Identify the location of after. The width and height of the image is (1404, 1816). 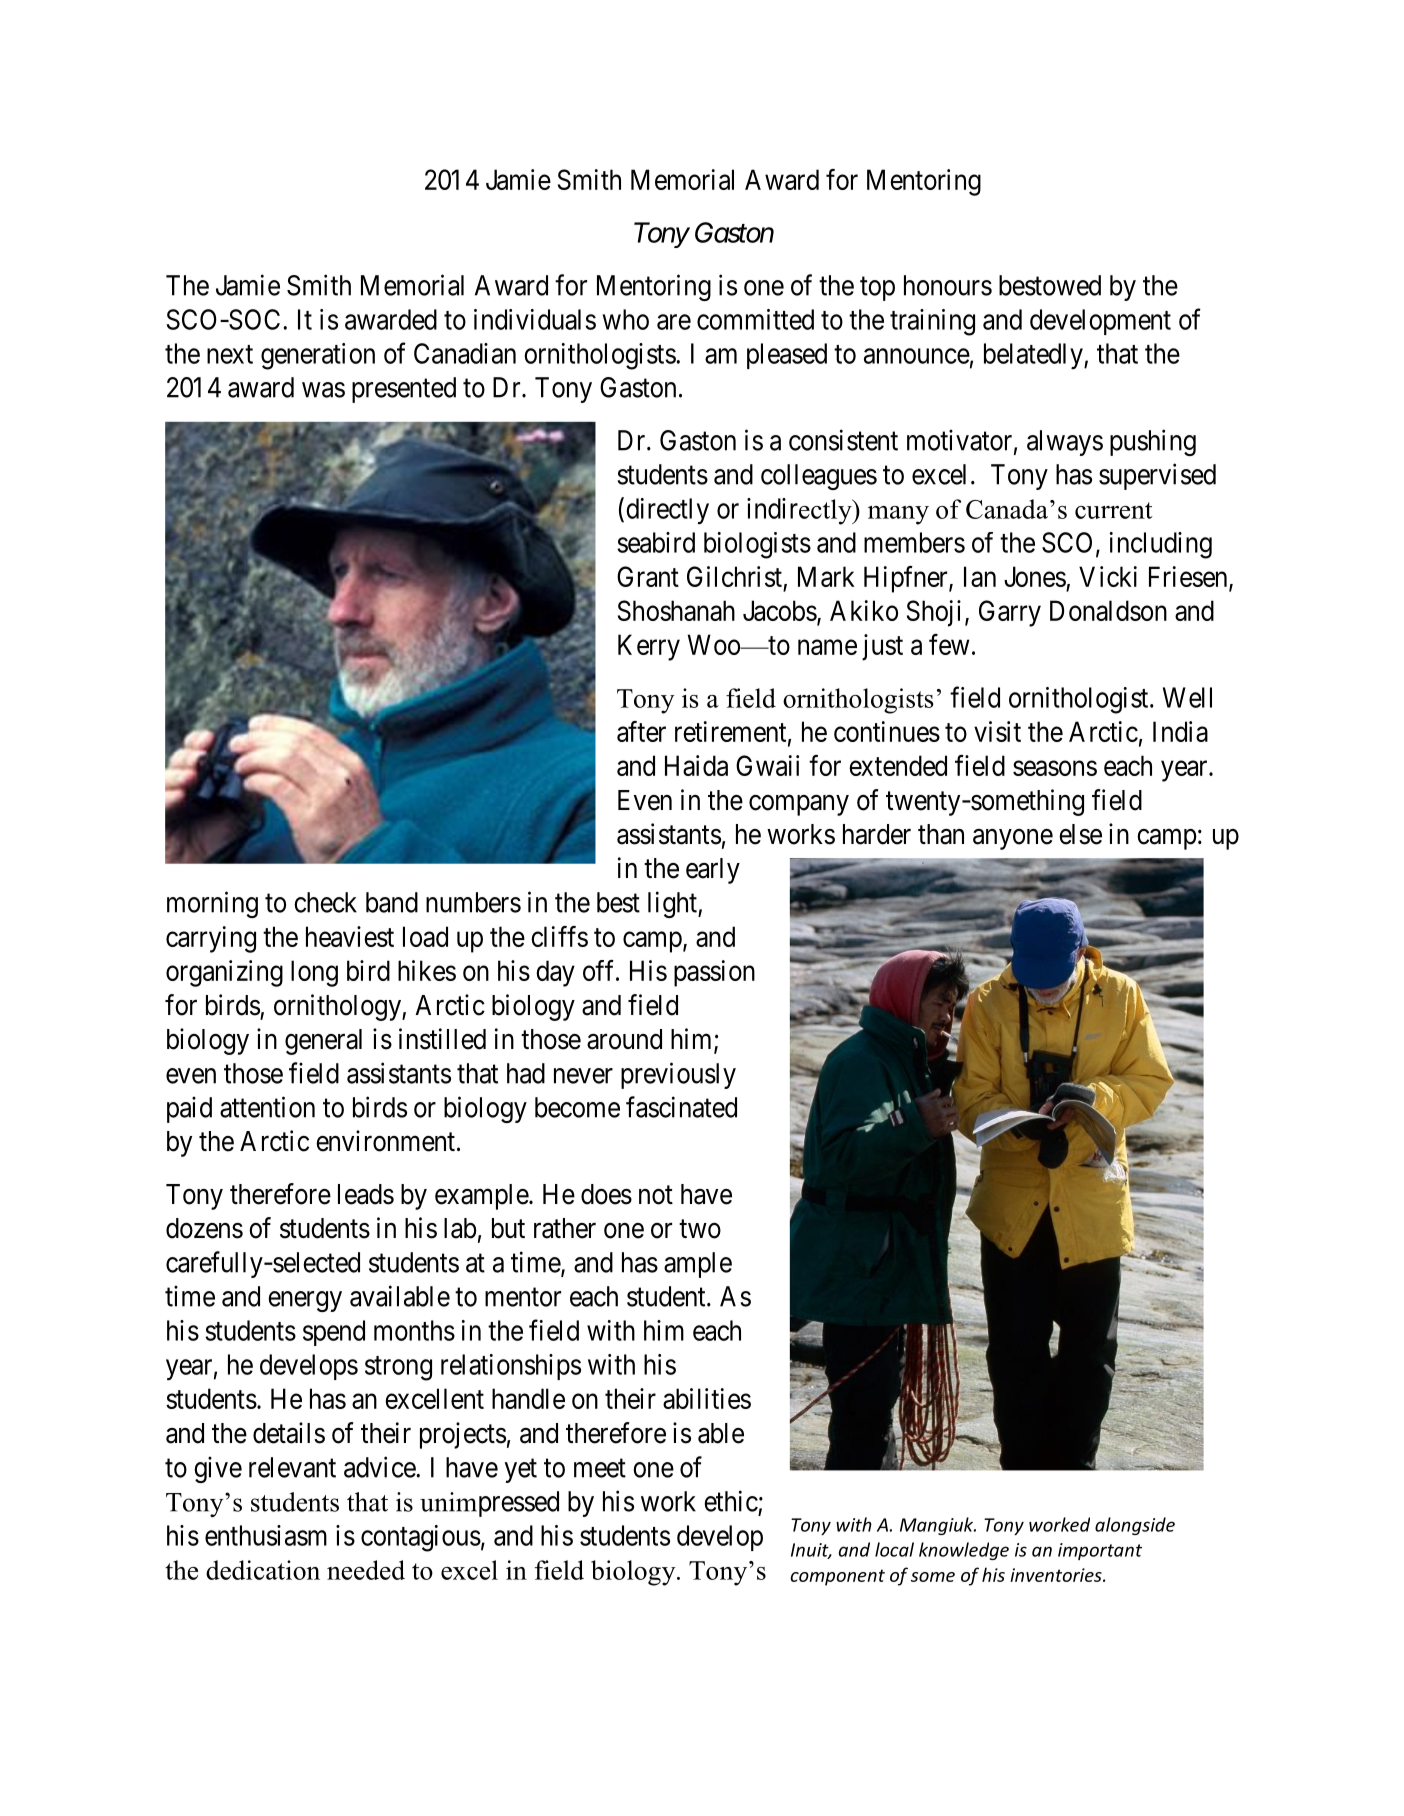
(641, 731).
